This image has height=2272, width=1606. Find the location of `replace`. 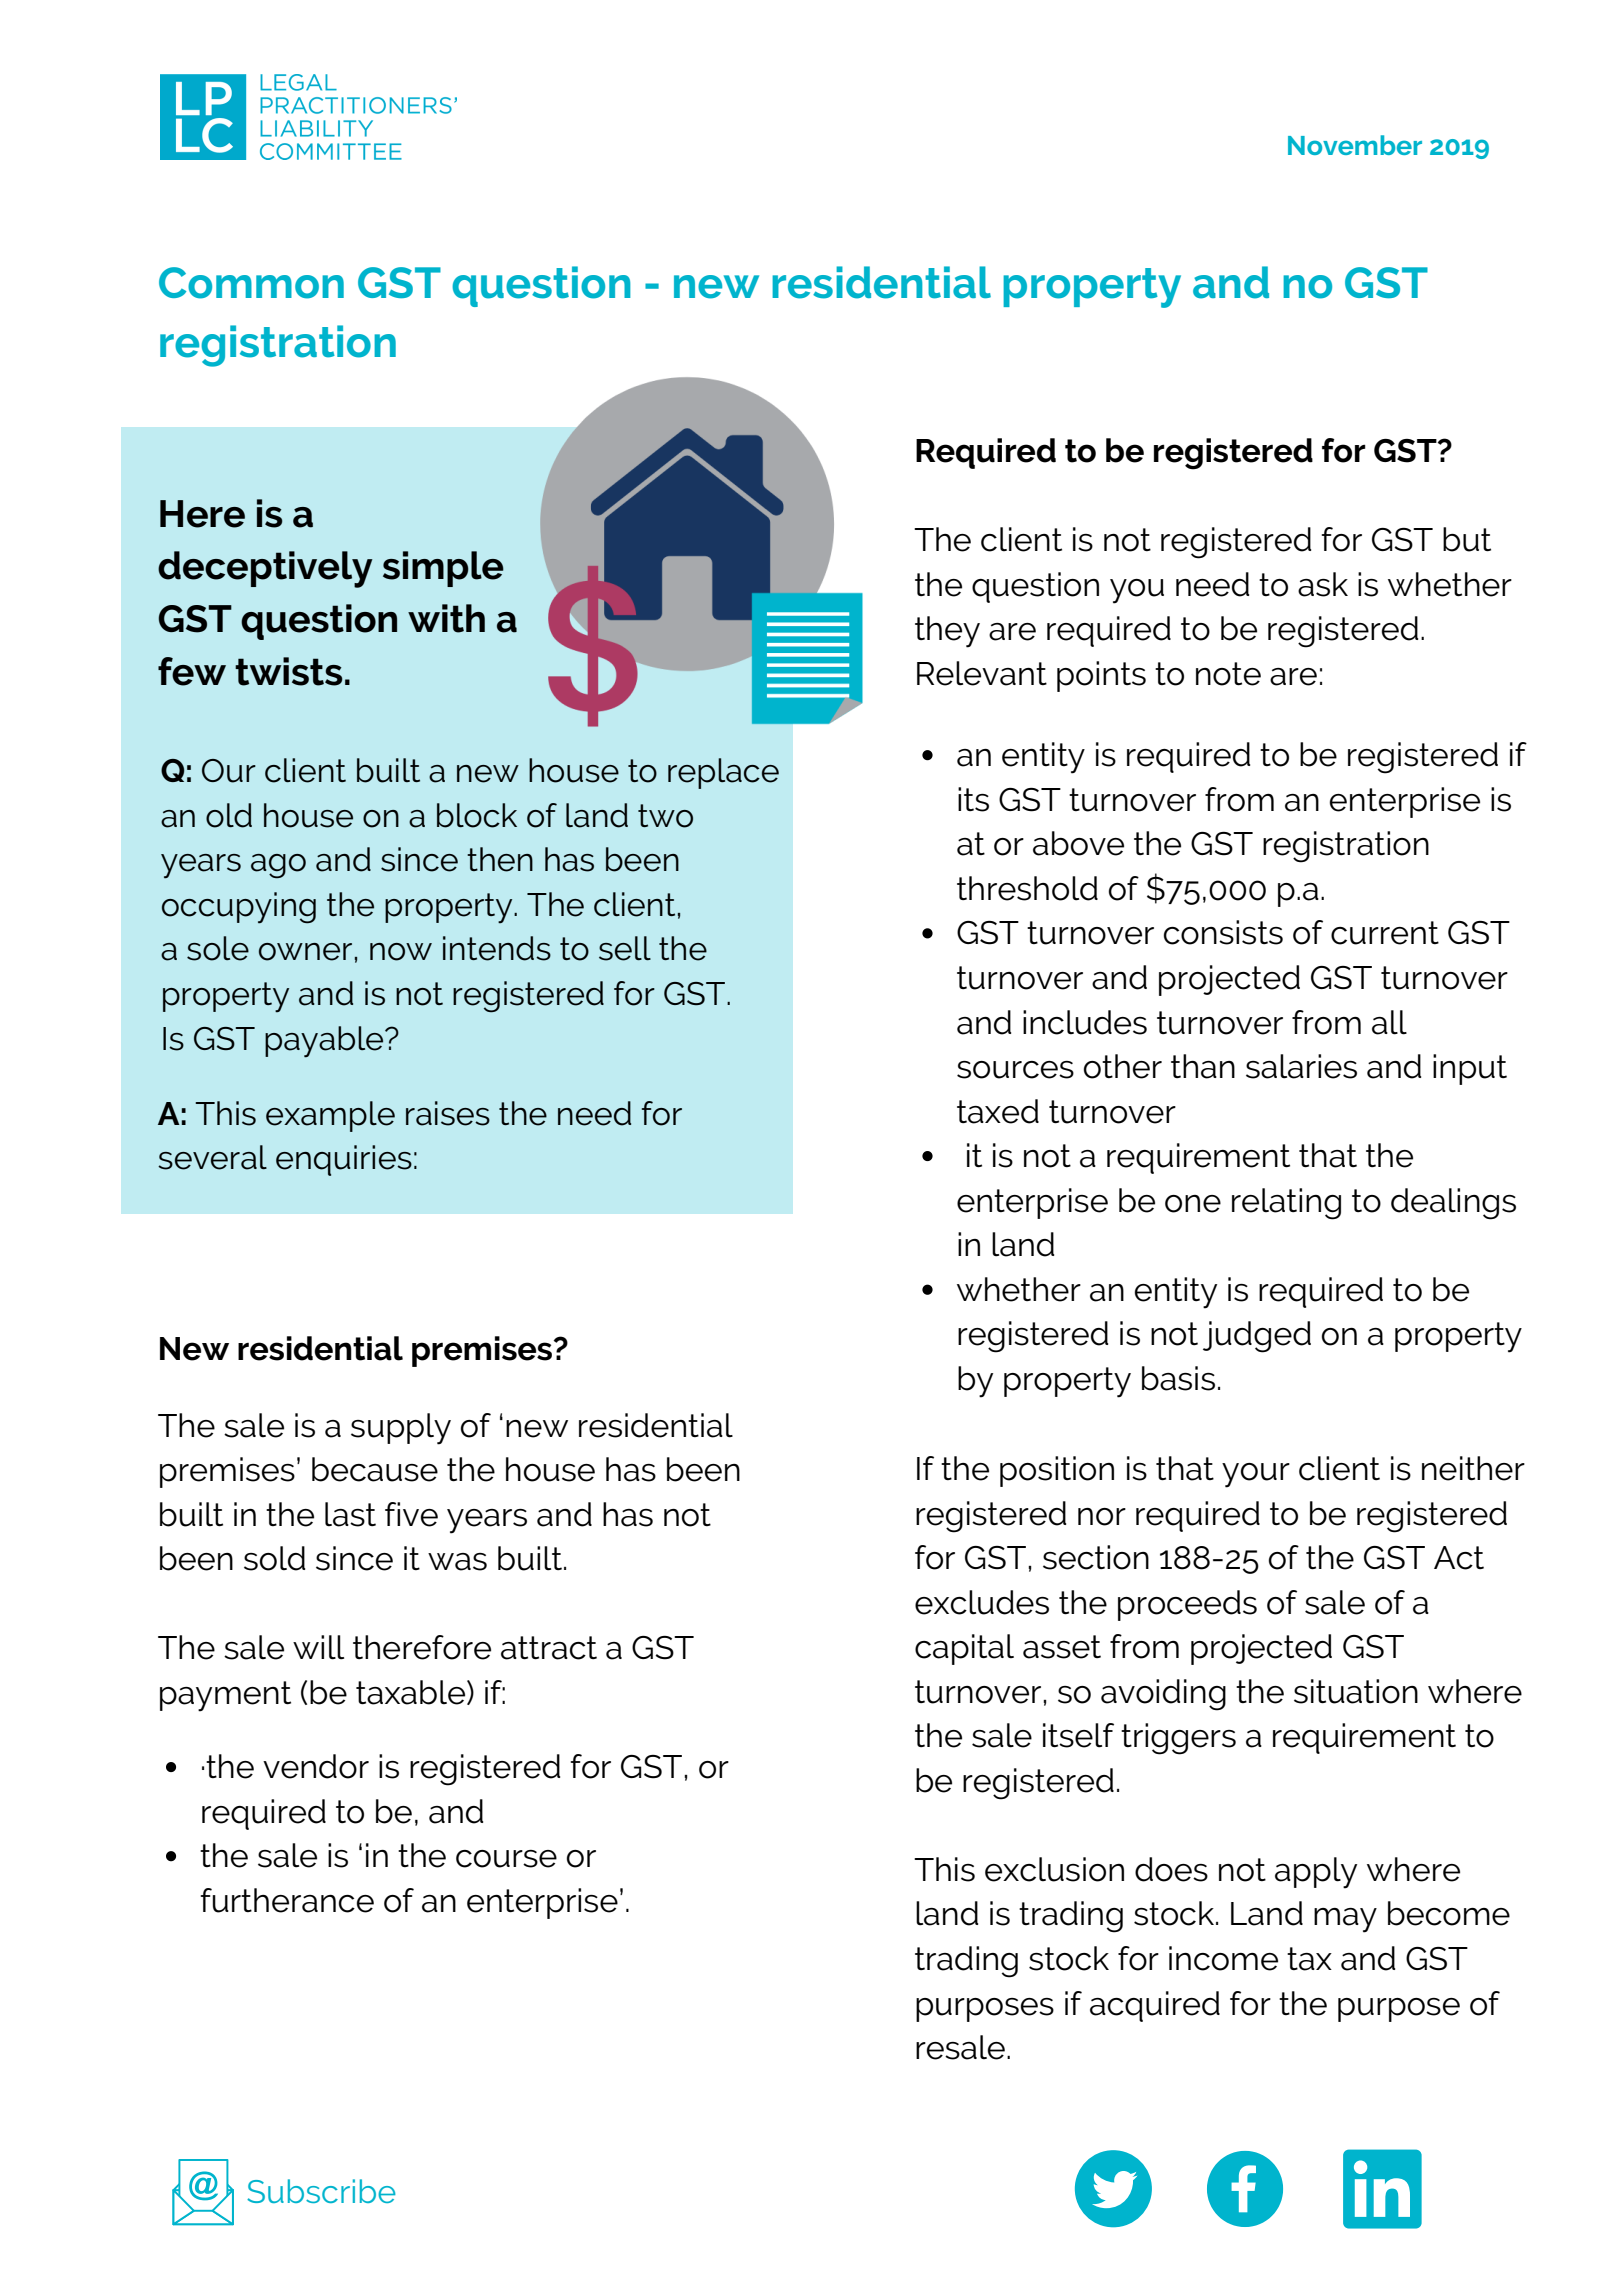

replace is located at coordinates (723, 773).
